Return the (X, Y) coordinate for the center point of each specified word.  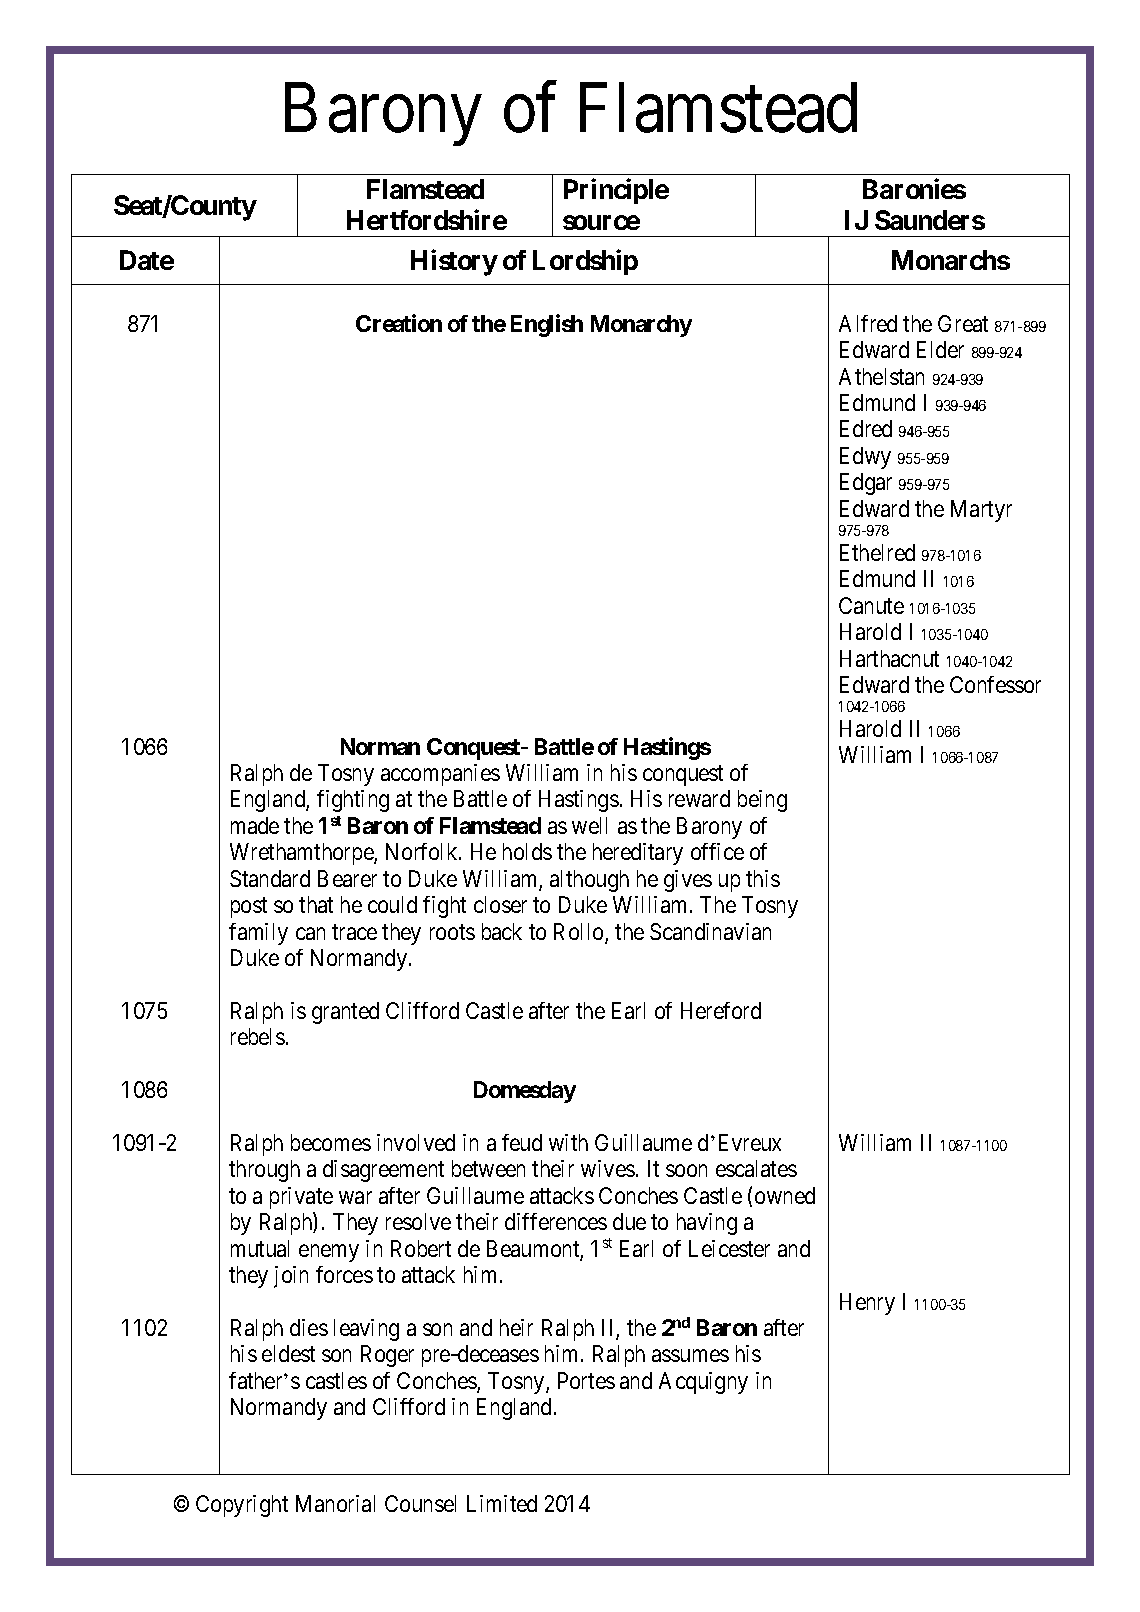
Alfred (868, 323)
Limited (502, 1503)
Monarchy (641, 326)
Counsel (420, 1503)
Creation (399, 323)
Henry (867, 1304)
